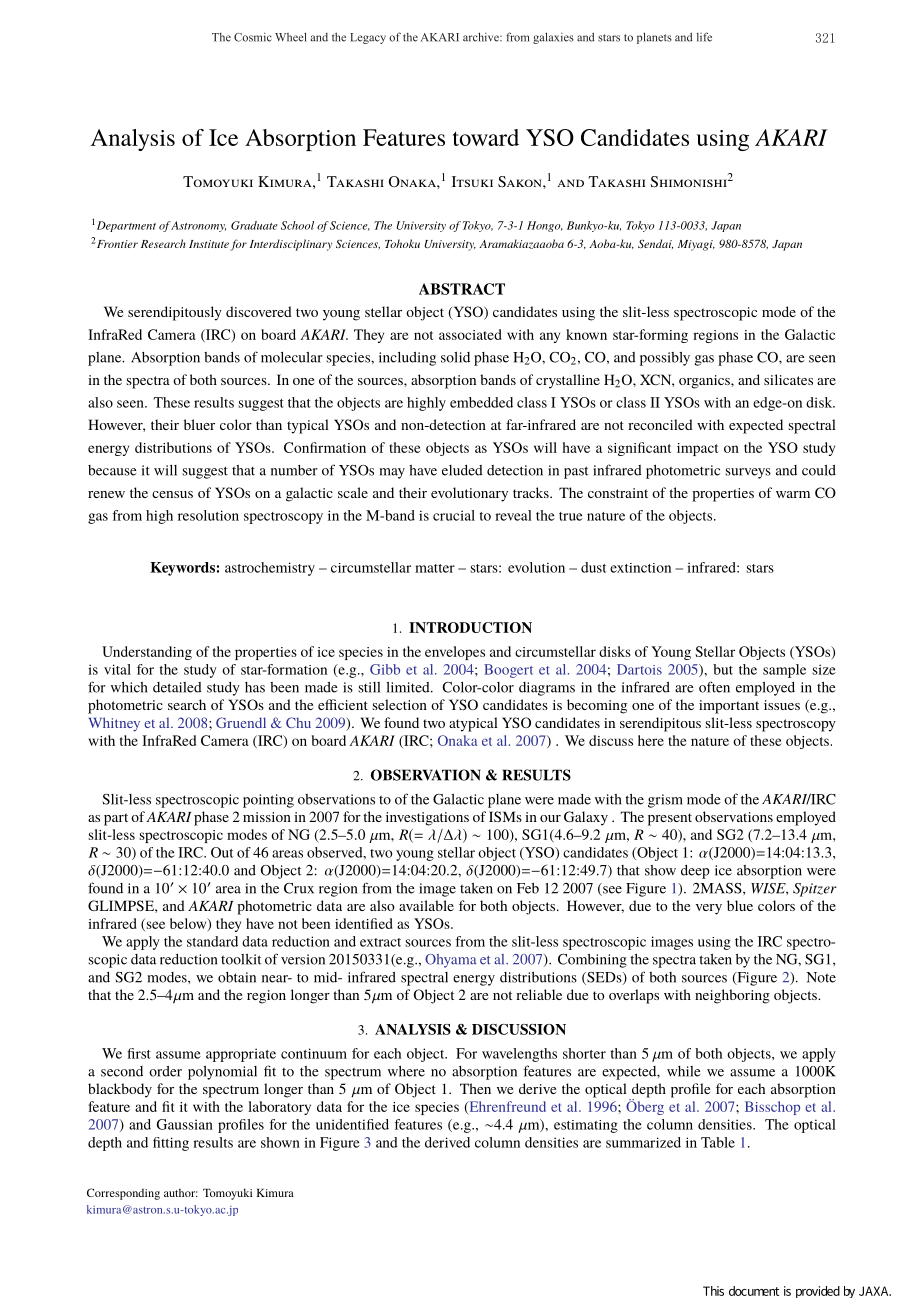 This screenshot has height=1308, width=924. What do you see at coordinates (815, 890) in the screenshot?
I see `Spitzer` at bounding box center [815, 890].
